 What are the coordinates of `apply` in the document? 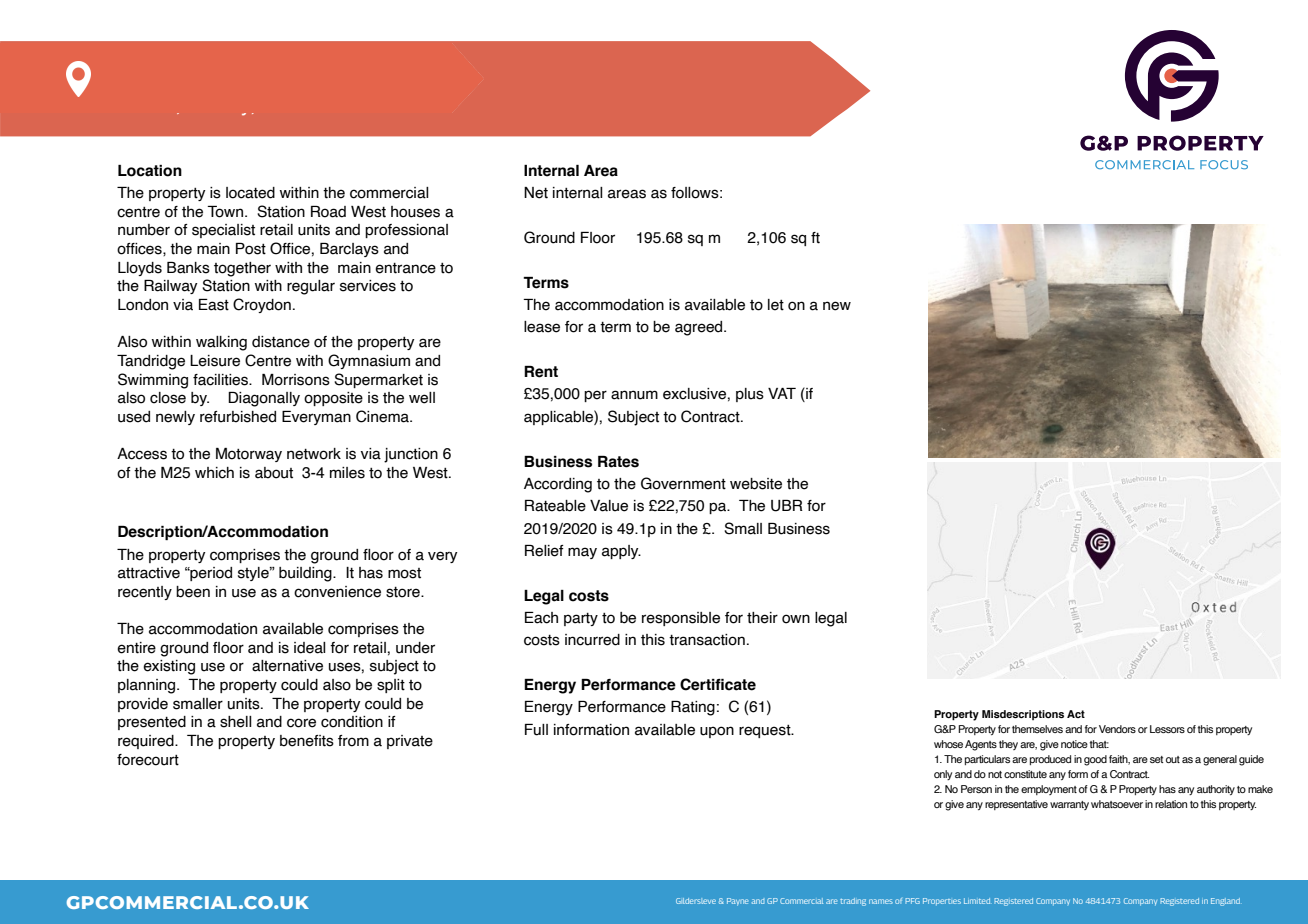 It's located at (621, 552).
